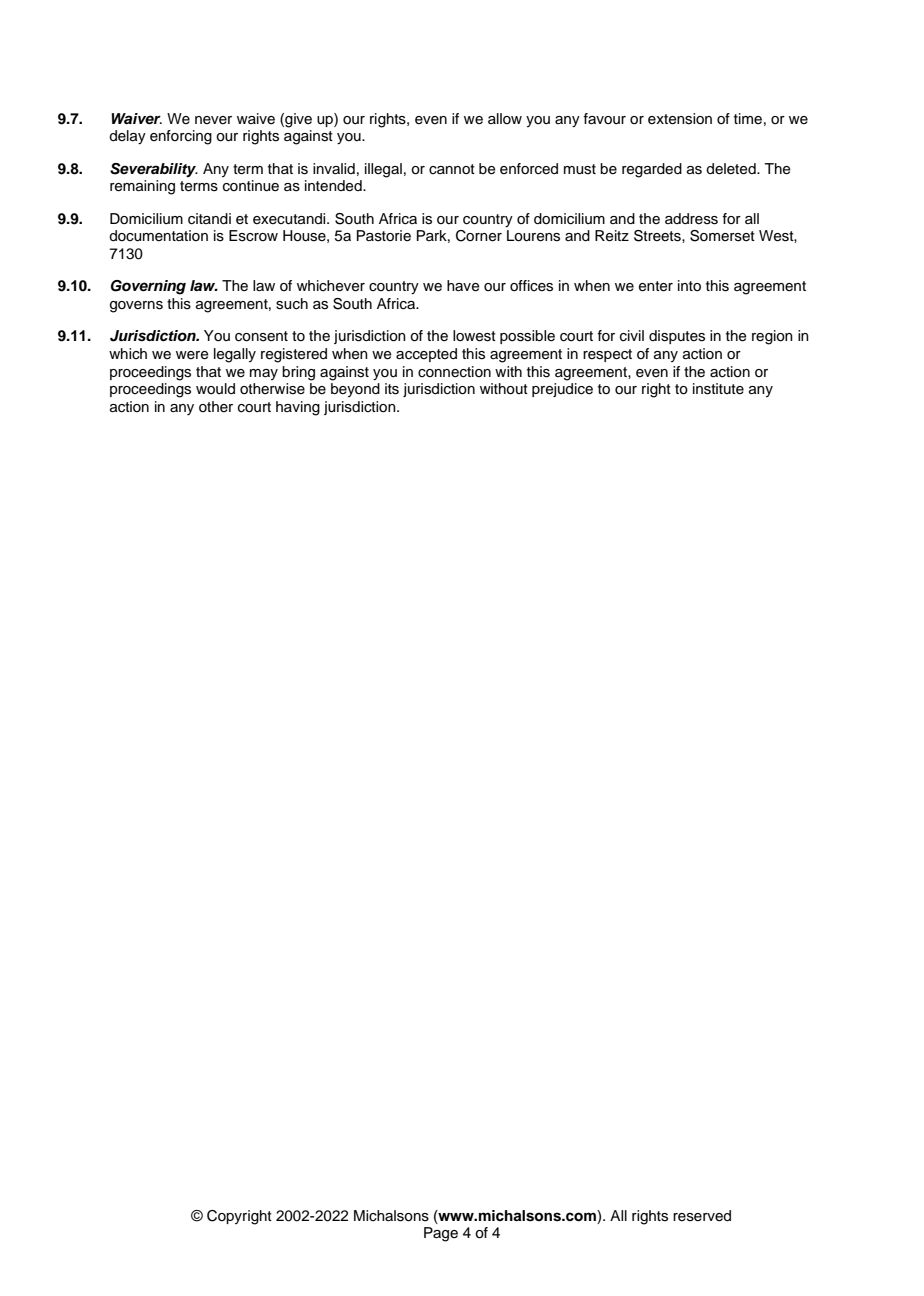 This document has height=1296, width=924. Describe the element at coordinates (677, 337) in the document. I see `disputes` at that location.
